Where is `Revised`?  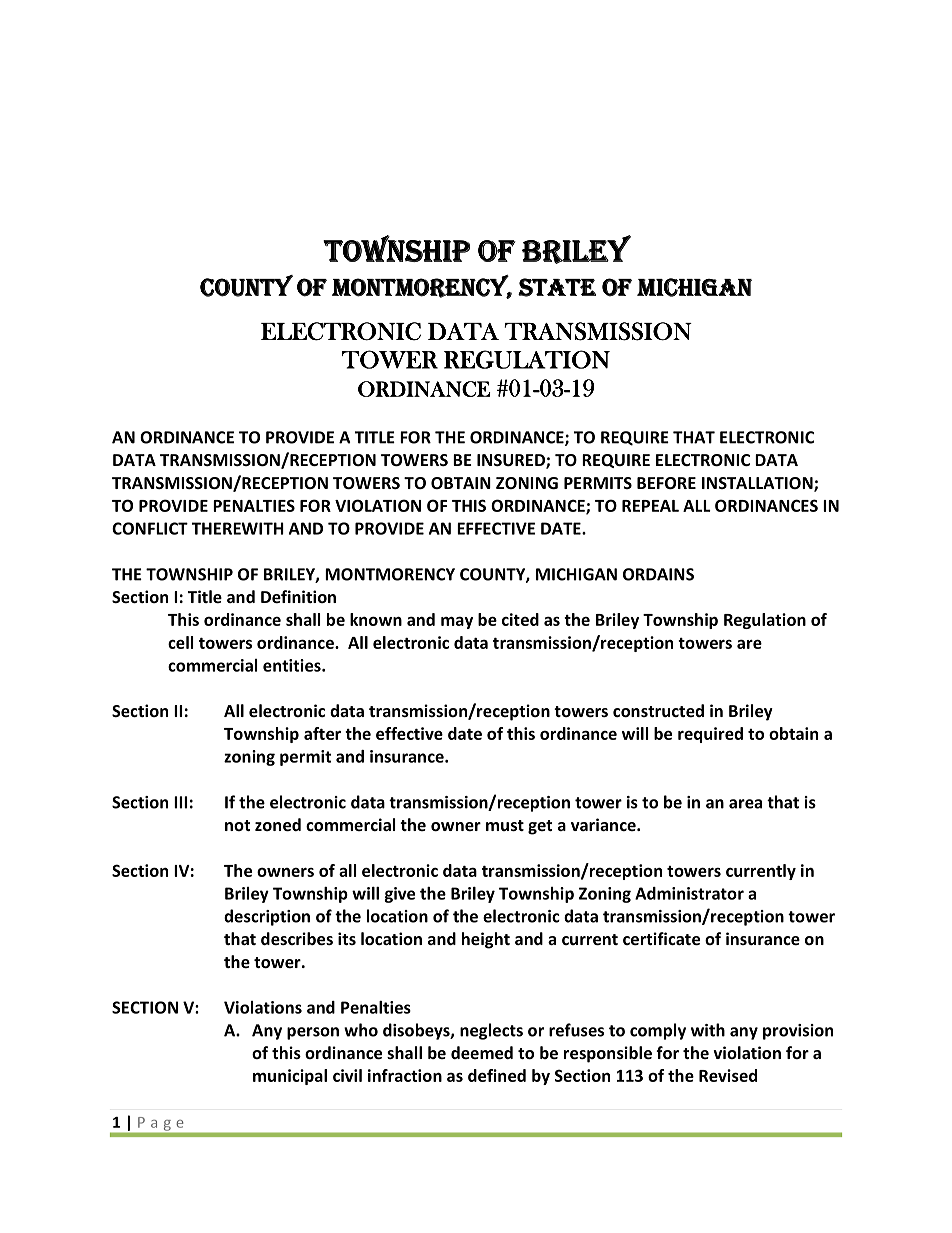 Revised is located at coordinates (728, 1075).
